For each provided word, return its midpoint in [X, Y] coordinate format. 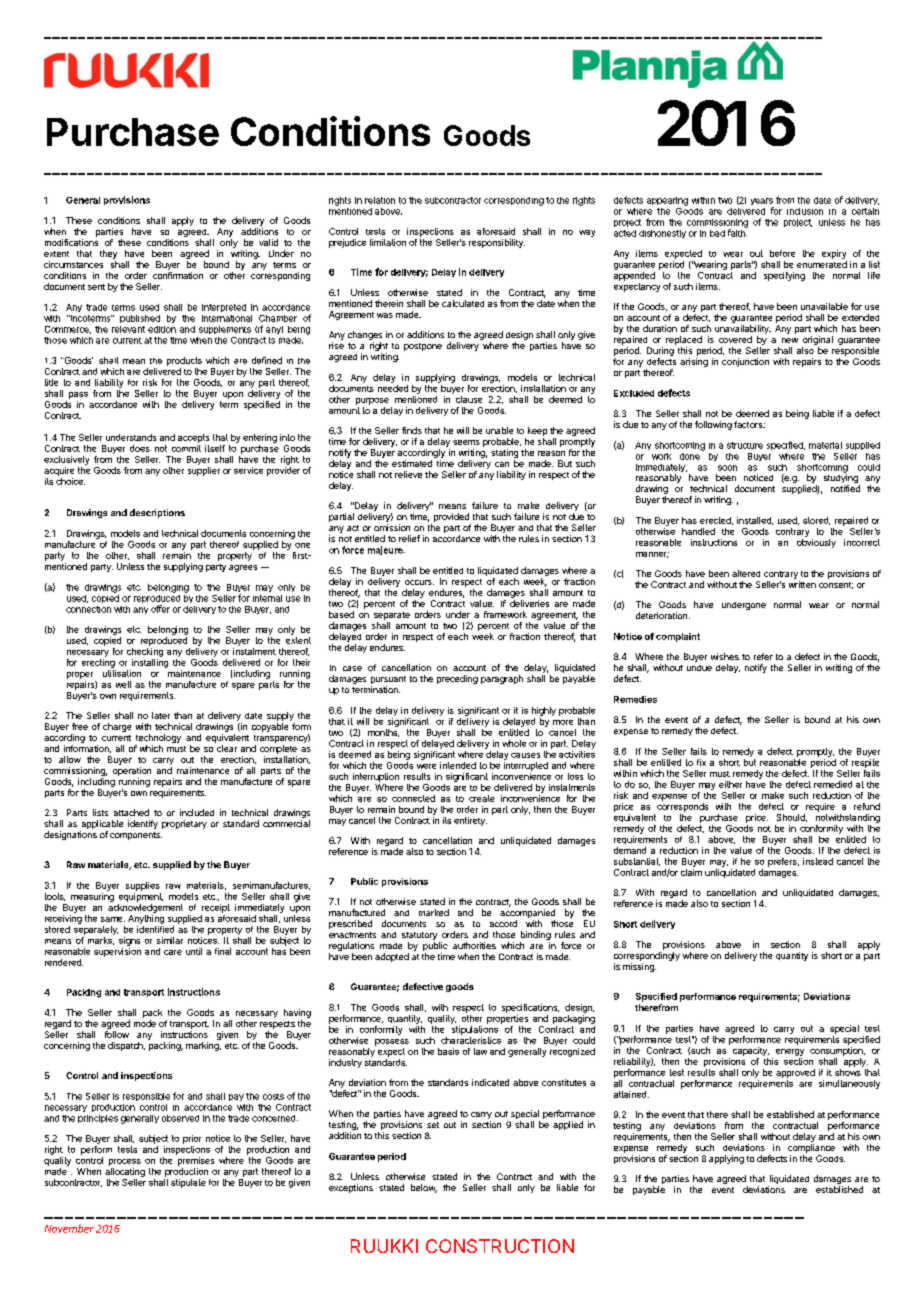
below [424, 1188]
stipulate [188, 1183]
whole [514, 743]
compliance [811, 1148]
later [161, 715]
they [108, 256]
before [782, 253]
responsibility [497, 243]
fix [701, 762]
